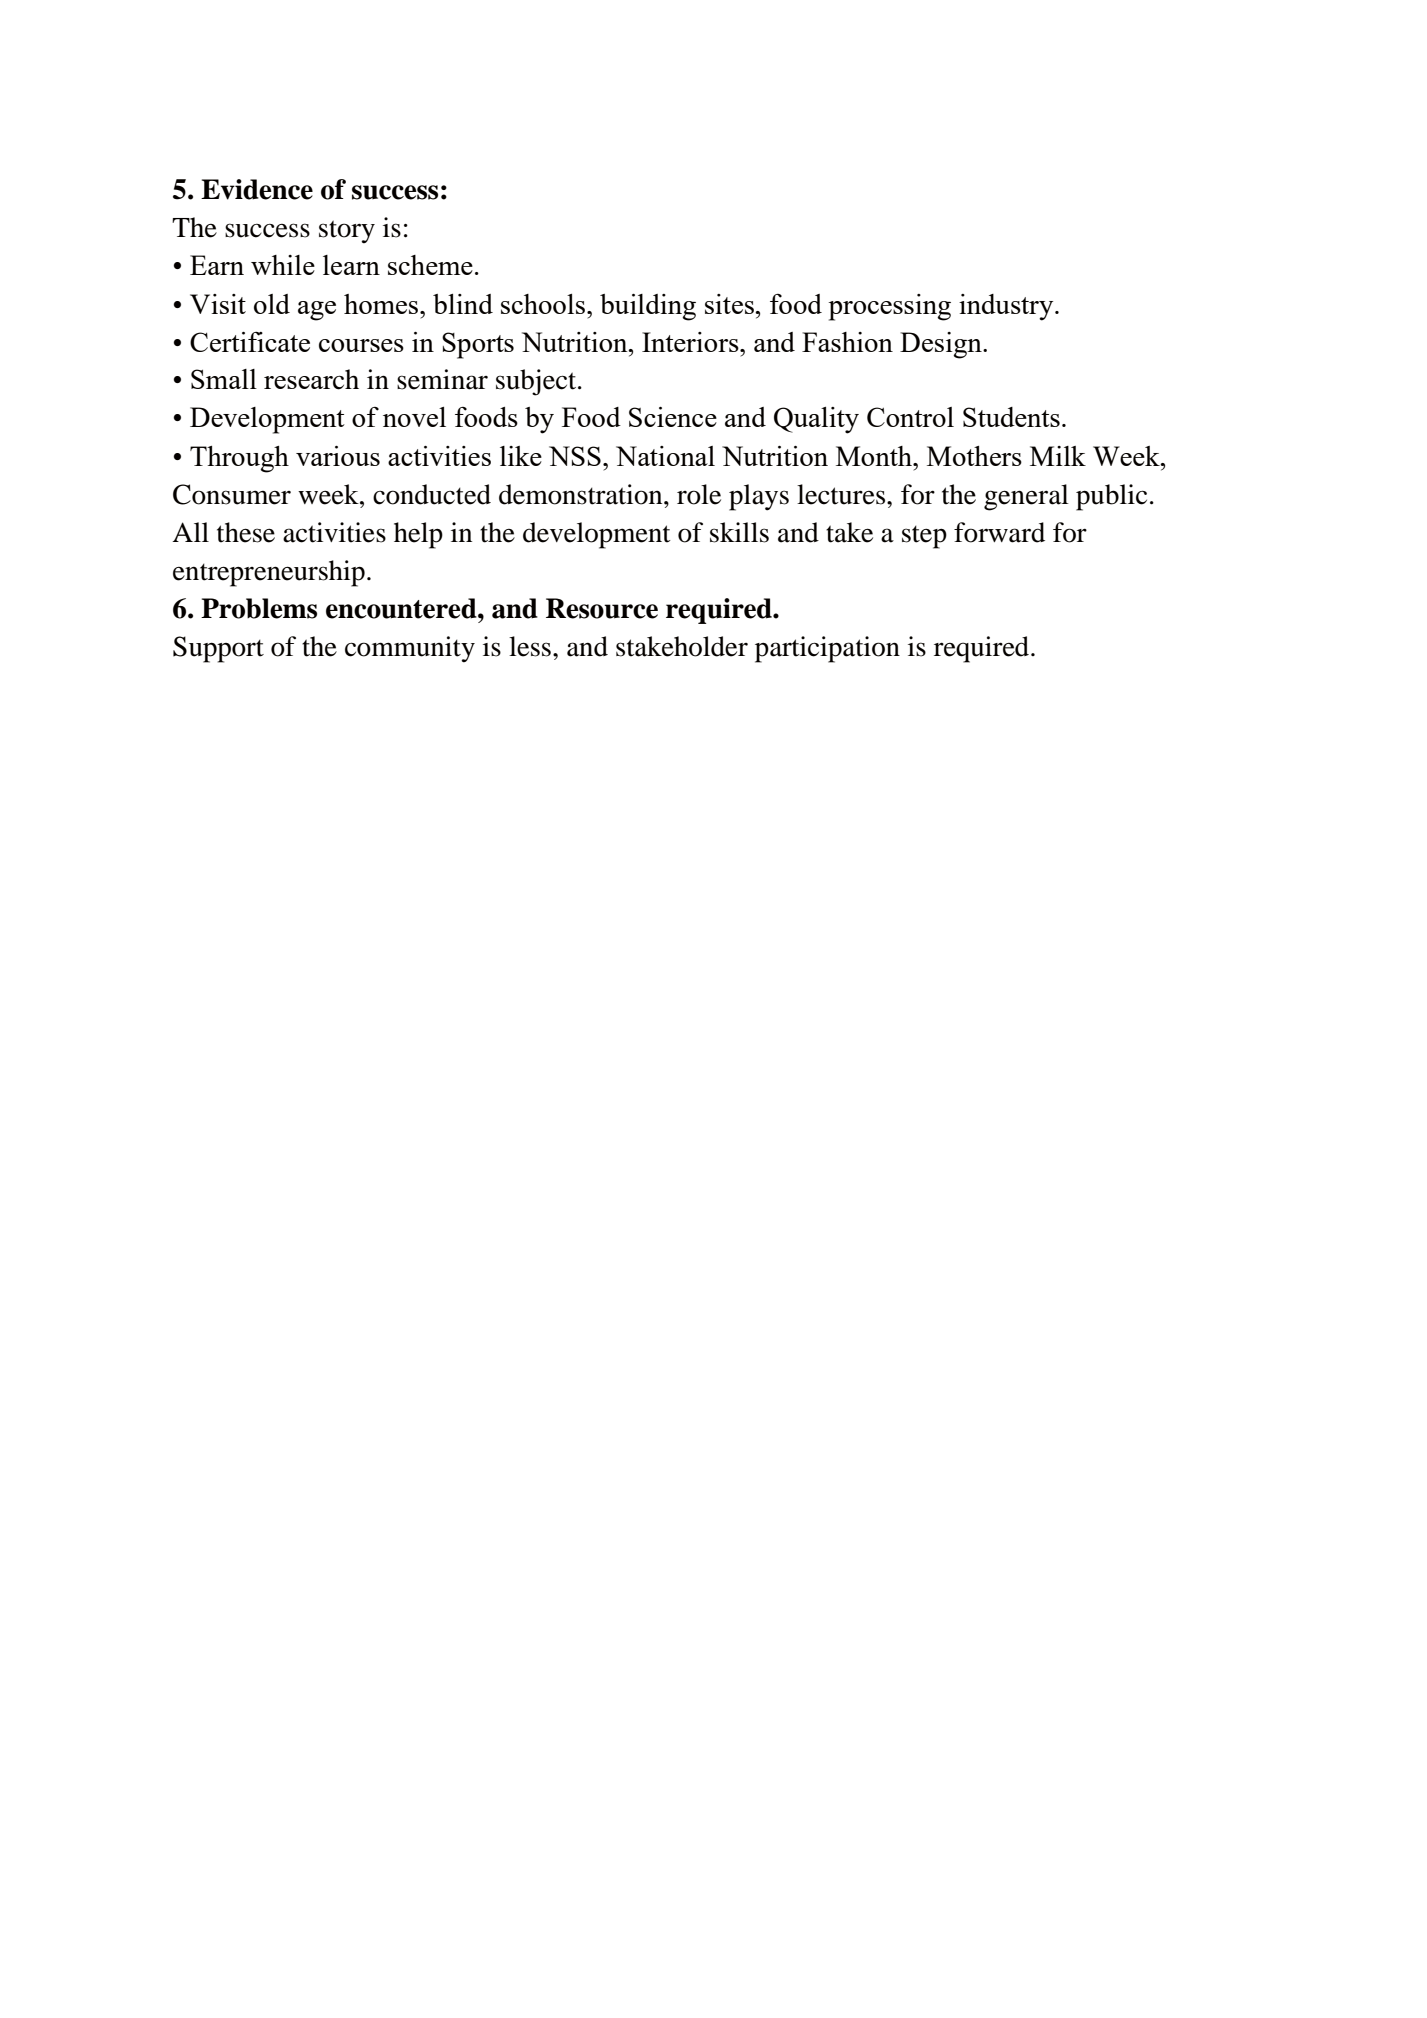 The width and height of the screenshot is (1427, 2018). I want to click on industry, so click(1007, 307).
